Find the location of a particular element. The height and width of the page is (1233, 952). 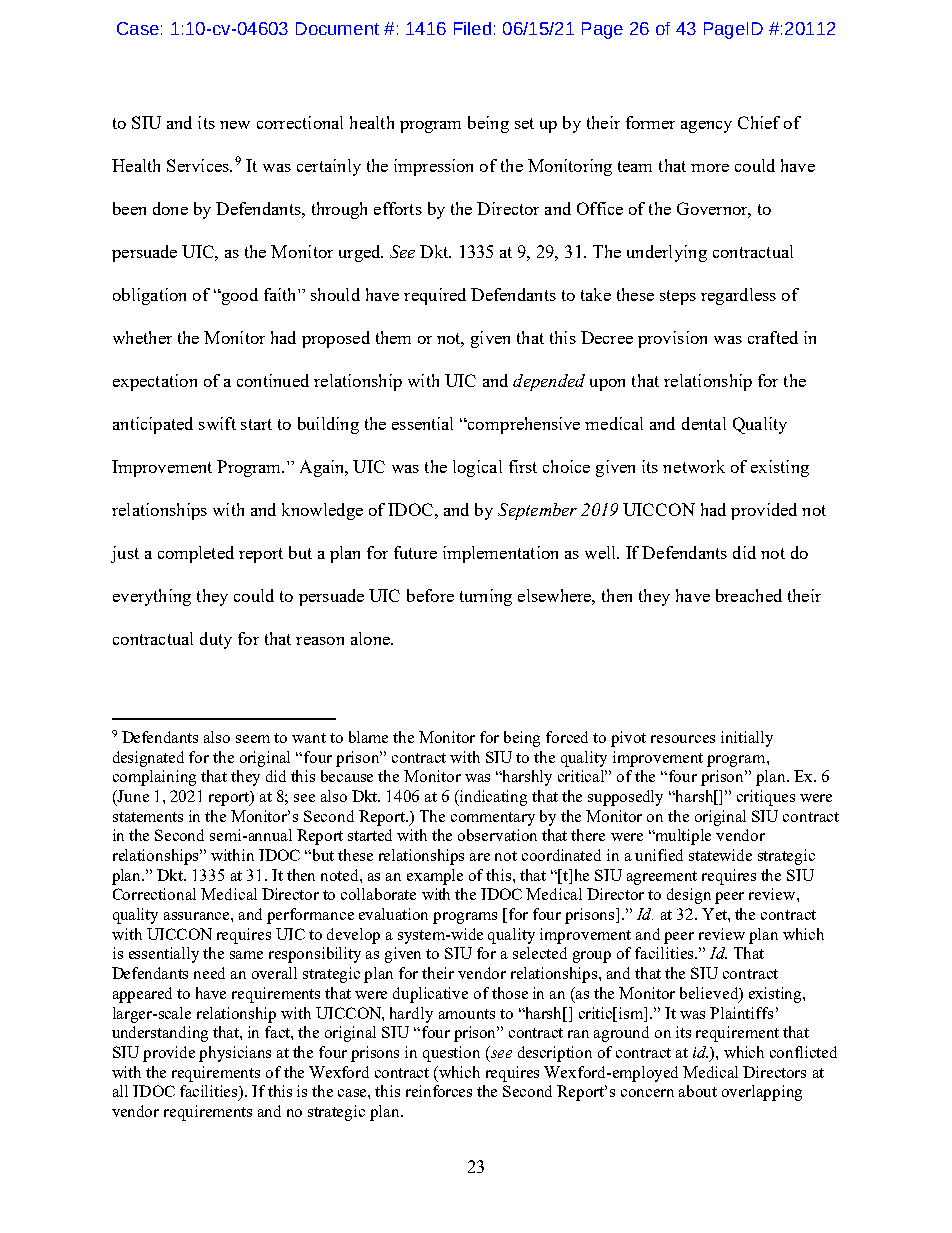

question is located at coordinates (451, 1054).
